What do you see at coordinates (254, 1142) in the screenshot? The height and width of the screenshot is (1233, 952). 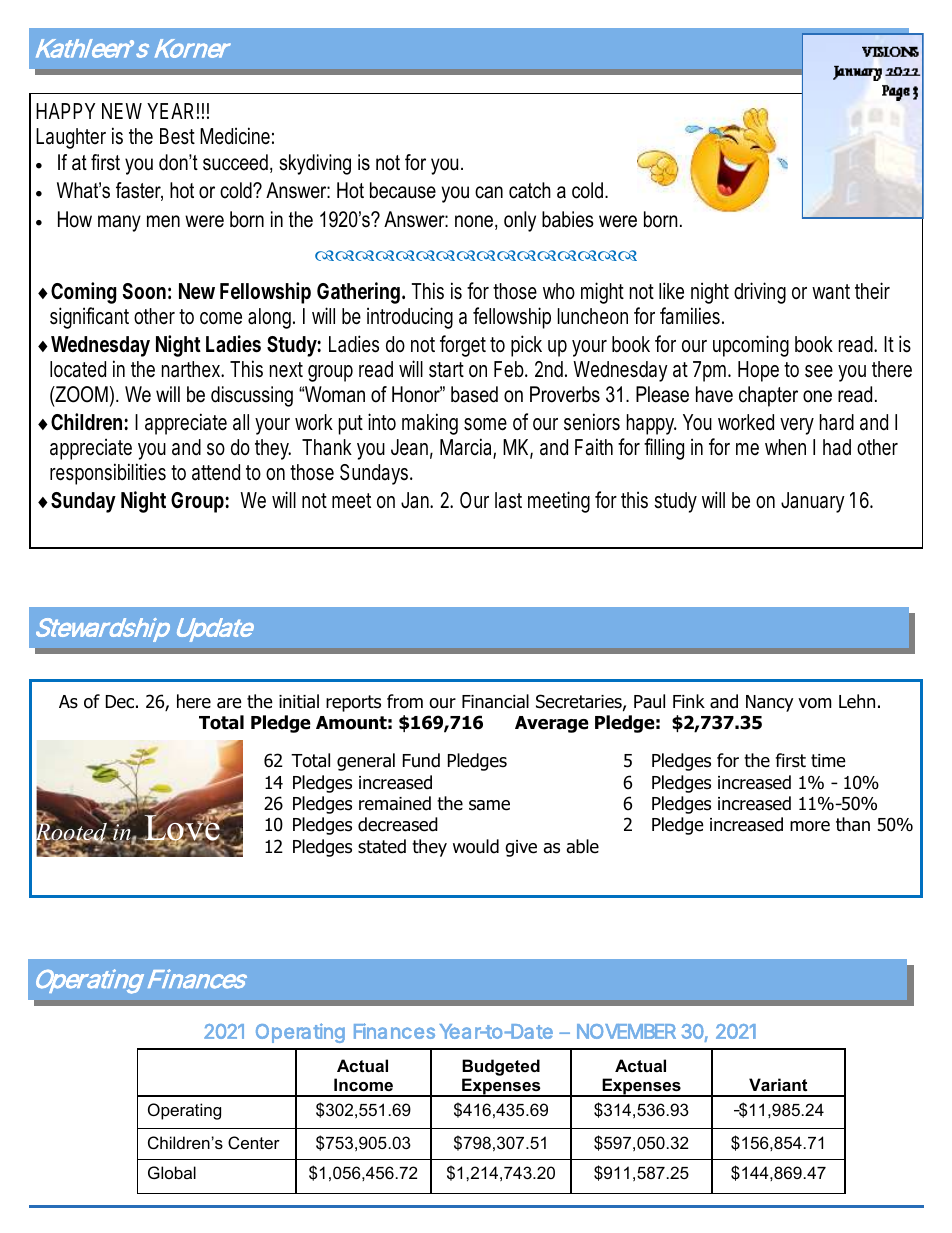 I see `Center` at bounding box center [254, 1142].
